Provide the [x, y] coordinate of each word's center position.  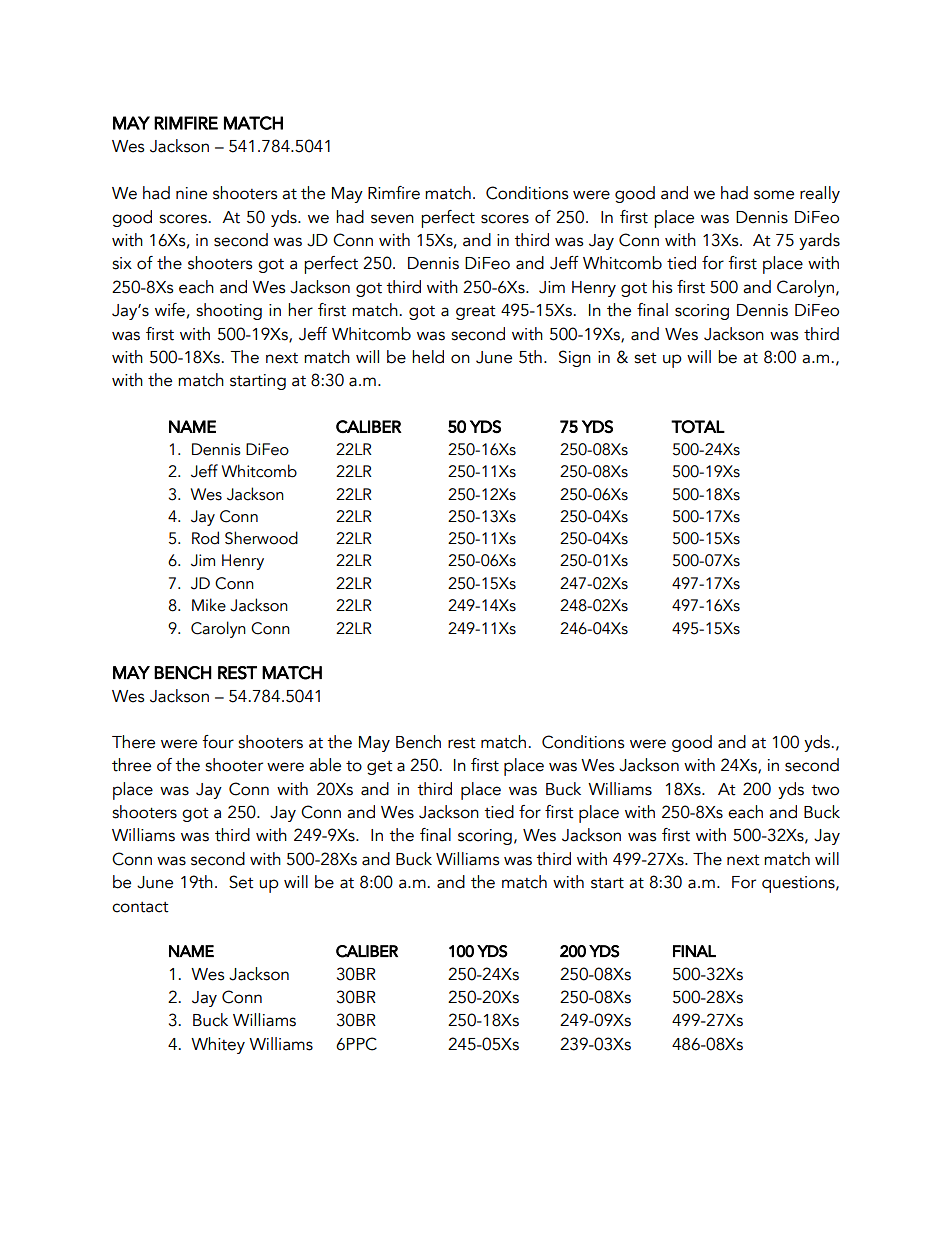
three [131, 765]
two [825, 790]
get [380, 768]
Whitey [218, 1045]
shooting [229, 311]
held [428, 357]
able [325, 765]
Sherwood [261, 538]
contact [140, 907]
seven [392, 219]
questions [799, 884]
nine [191, 193]
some [774, 195]
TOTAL [698, 426]
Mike [209, 605]
